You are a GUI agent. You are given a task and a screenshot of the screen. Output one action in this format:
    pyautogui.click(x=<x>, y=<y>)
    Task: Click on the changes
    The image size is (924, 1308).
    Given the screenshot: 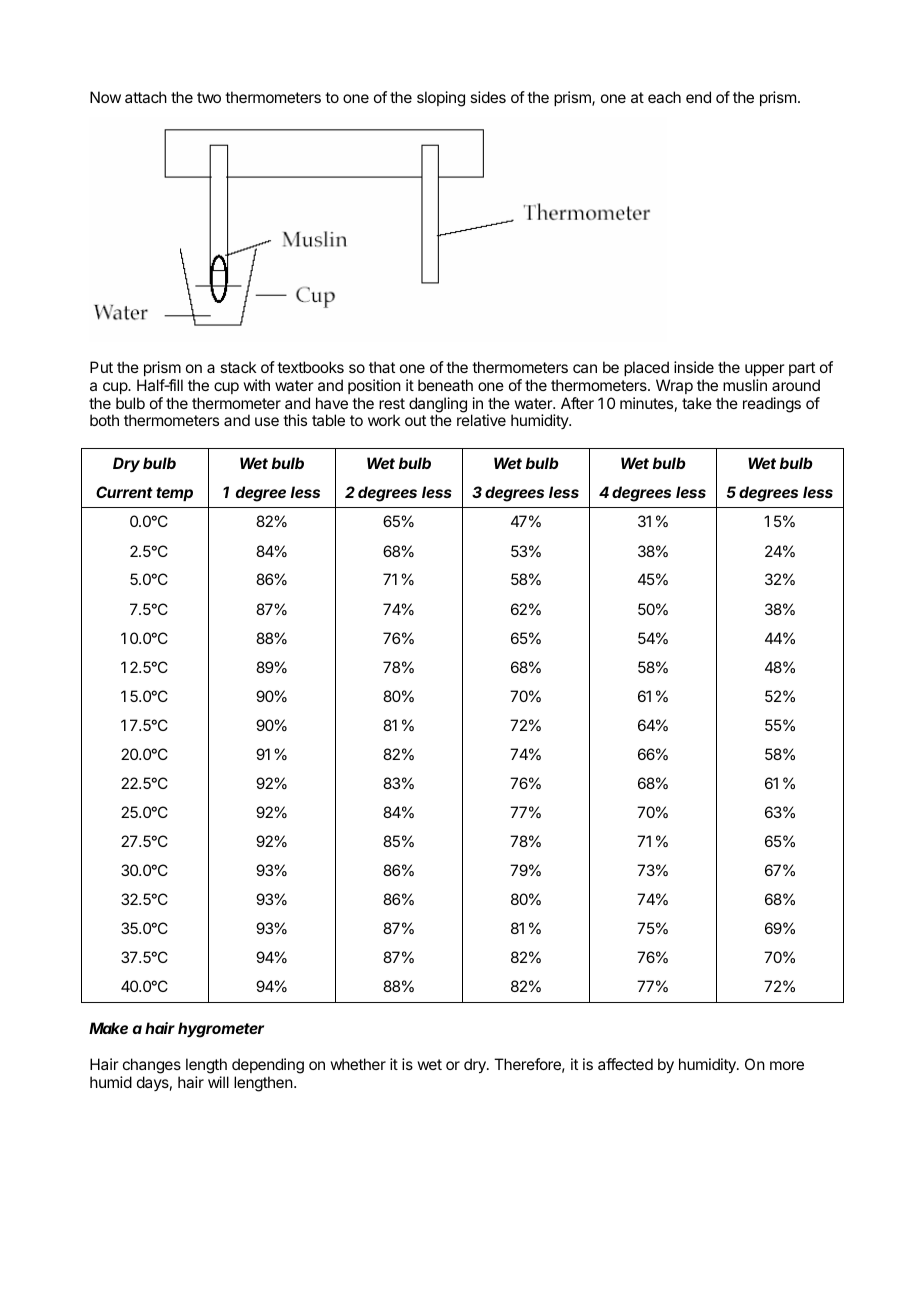 What is the action you would take?
    pyautogui.click(x=152, y=1066)
